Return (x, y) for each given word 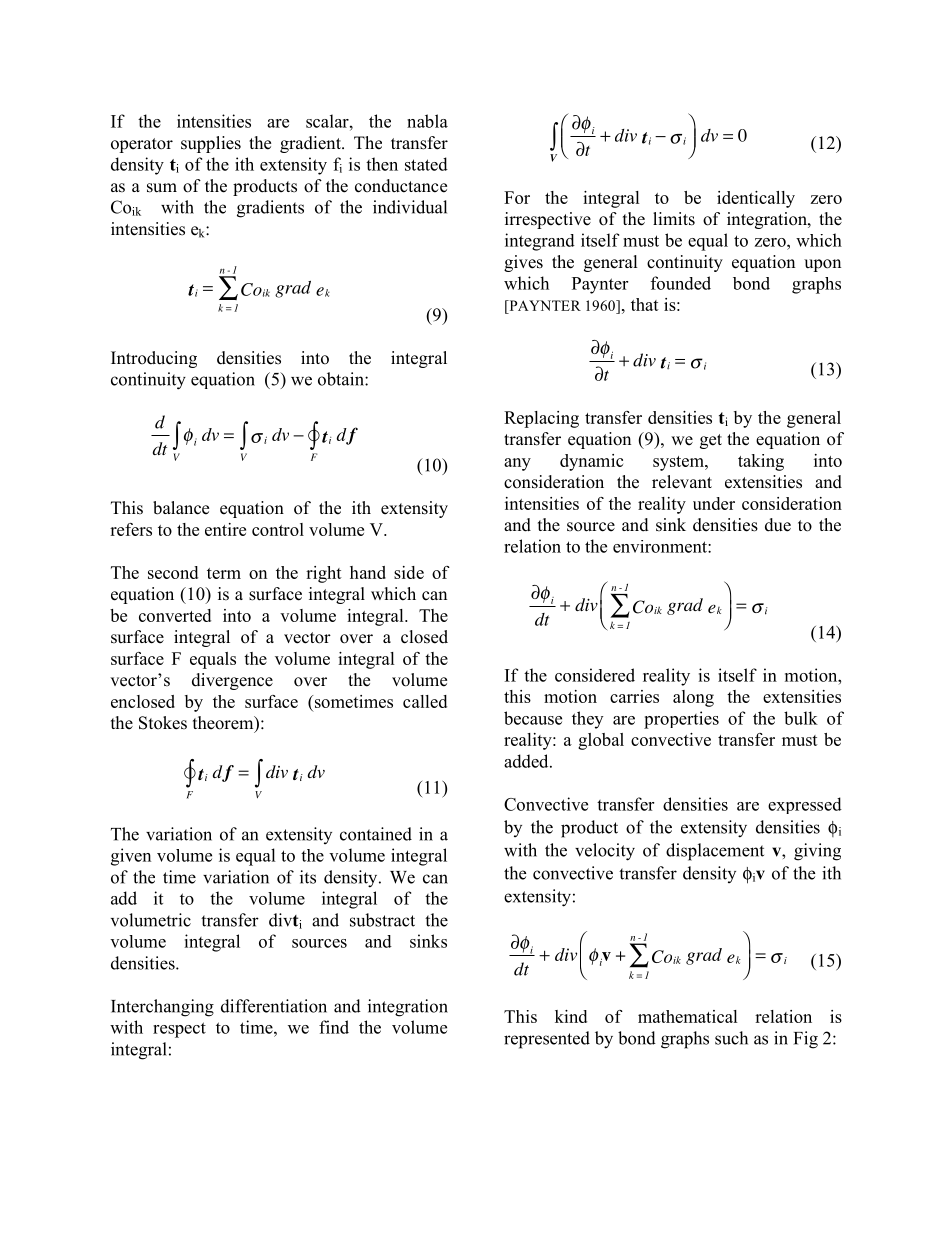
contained (376, 834)
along (693, 698)
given (131, 857)
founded (681, 283)
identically (756, 199)
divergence (232, 681)
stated (426, 164)
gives (523, 263)
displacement (715, 852)
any (517, 464)
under (714, 503)
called (425, 701)
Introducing (154, 359)
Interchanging (162, 1008)
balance (181, 508)
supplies (211, 144)
